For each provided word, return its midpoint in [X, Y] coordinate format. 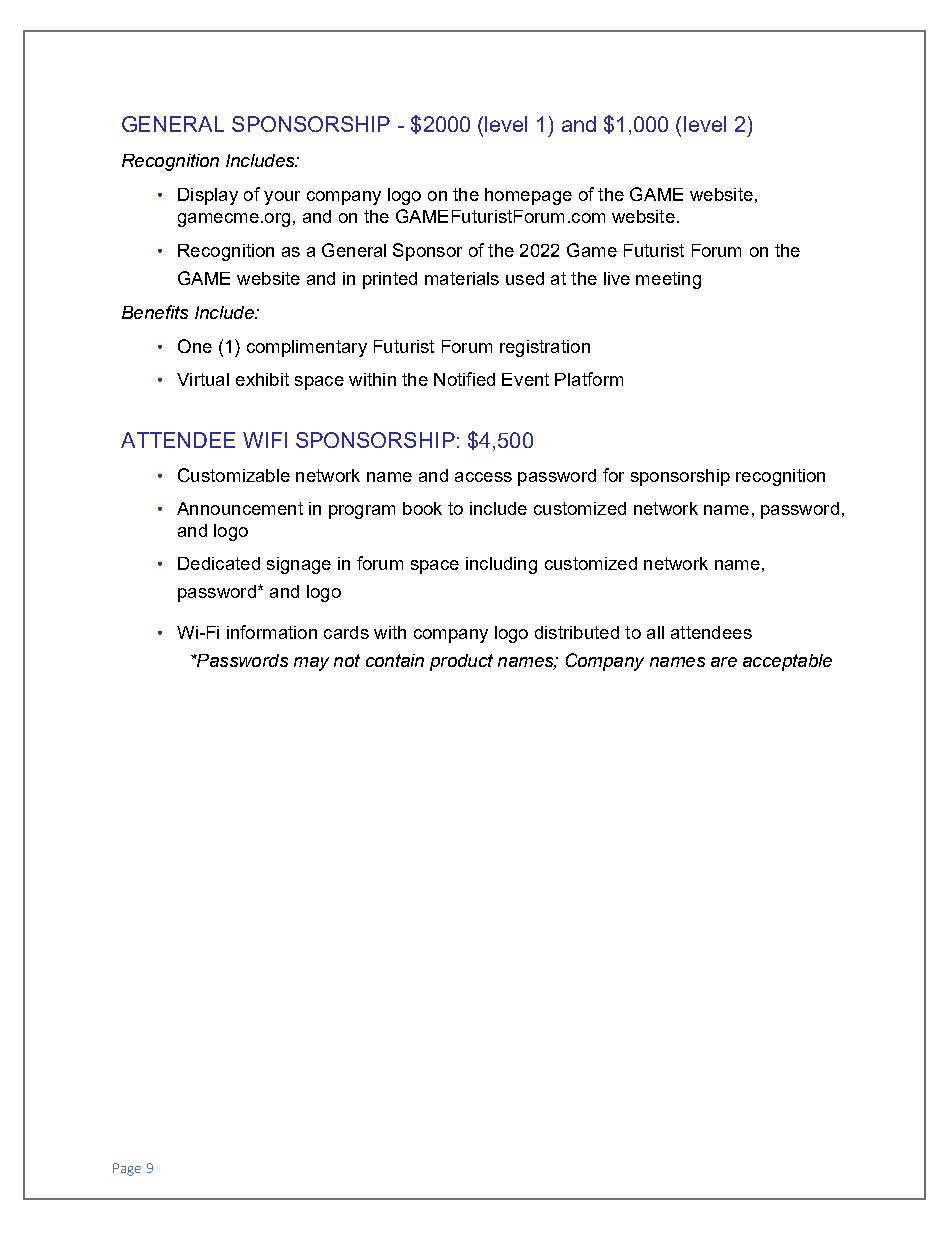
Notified [464, 379]
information [272, 632]
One [195, 346]
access [483, 477]
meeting [668, 280]
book [422, 508]
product [461, 662]
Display [208, 196]
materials [462, 278]
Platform [589, 379]
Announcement [240, 508]
